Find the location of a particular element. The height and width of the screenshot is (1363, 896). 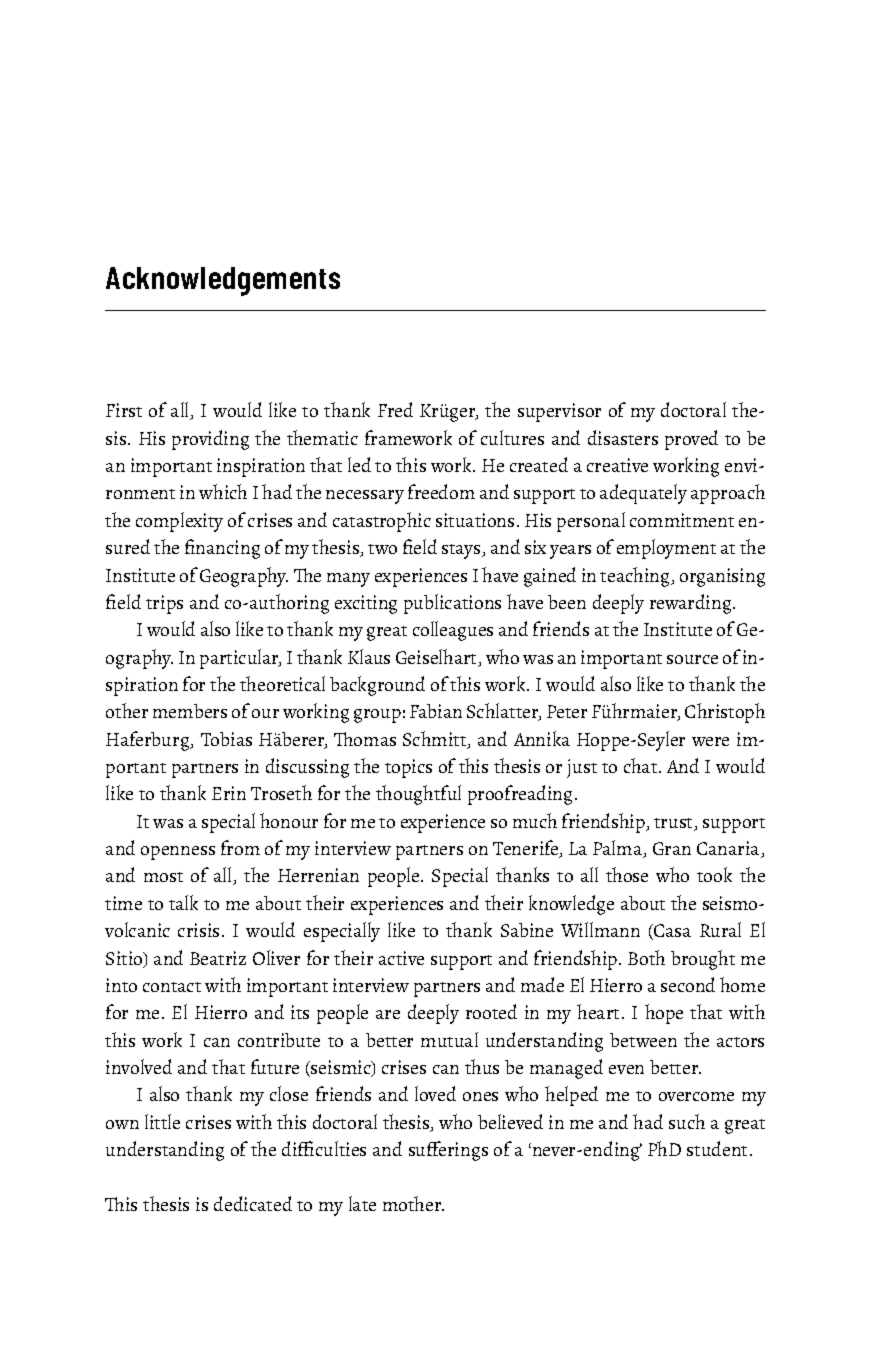

Fred is located at coordinates (395, 409).
